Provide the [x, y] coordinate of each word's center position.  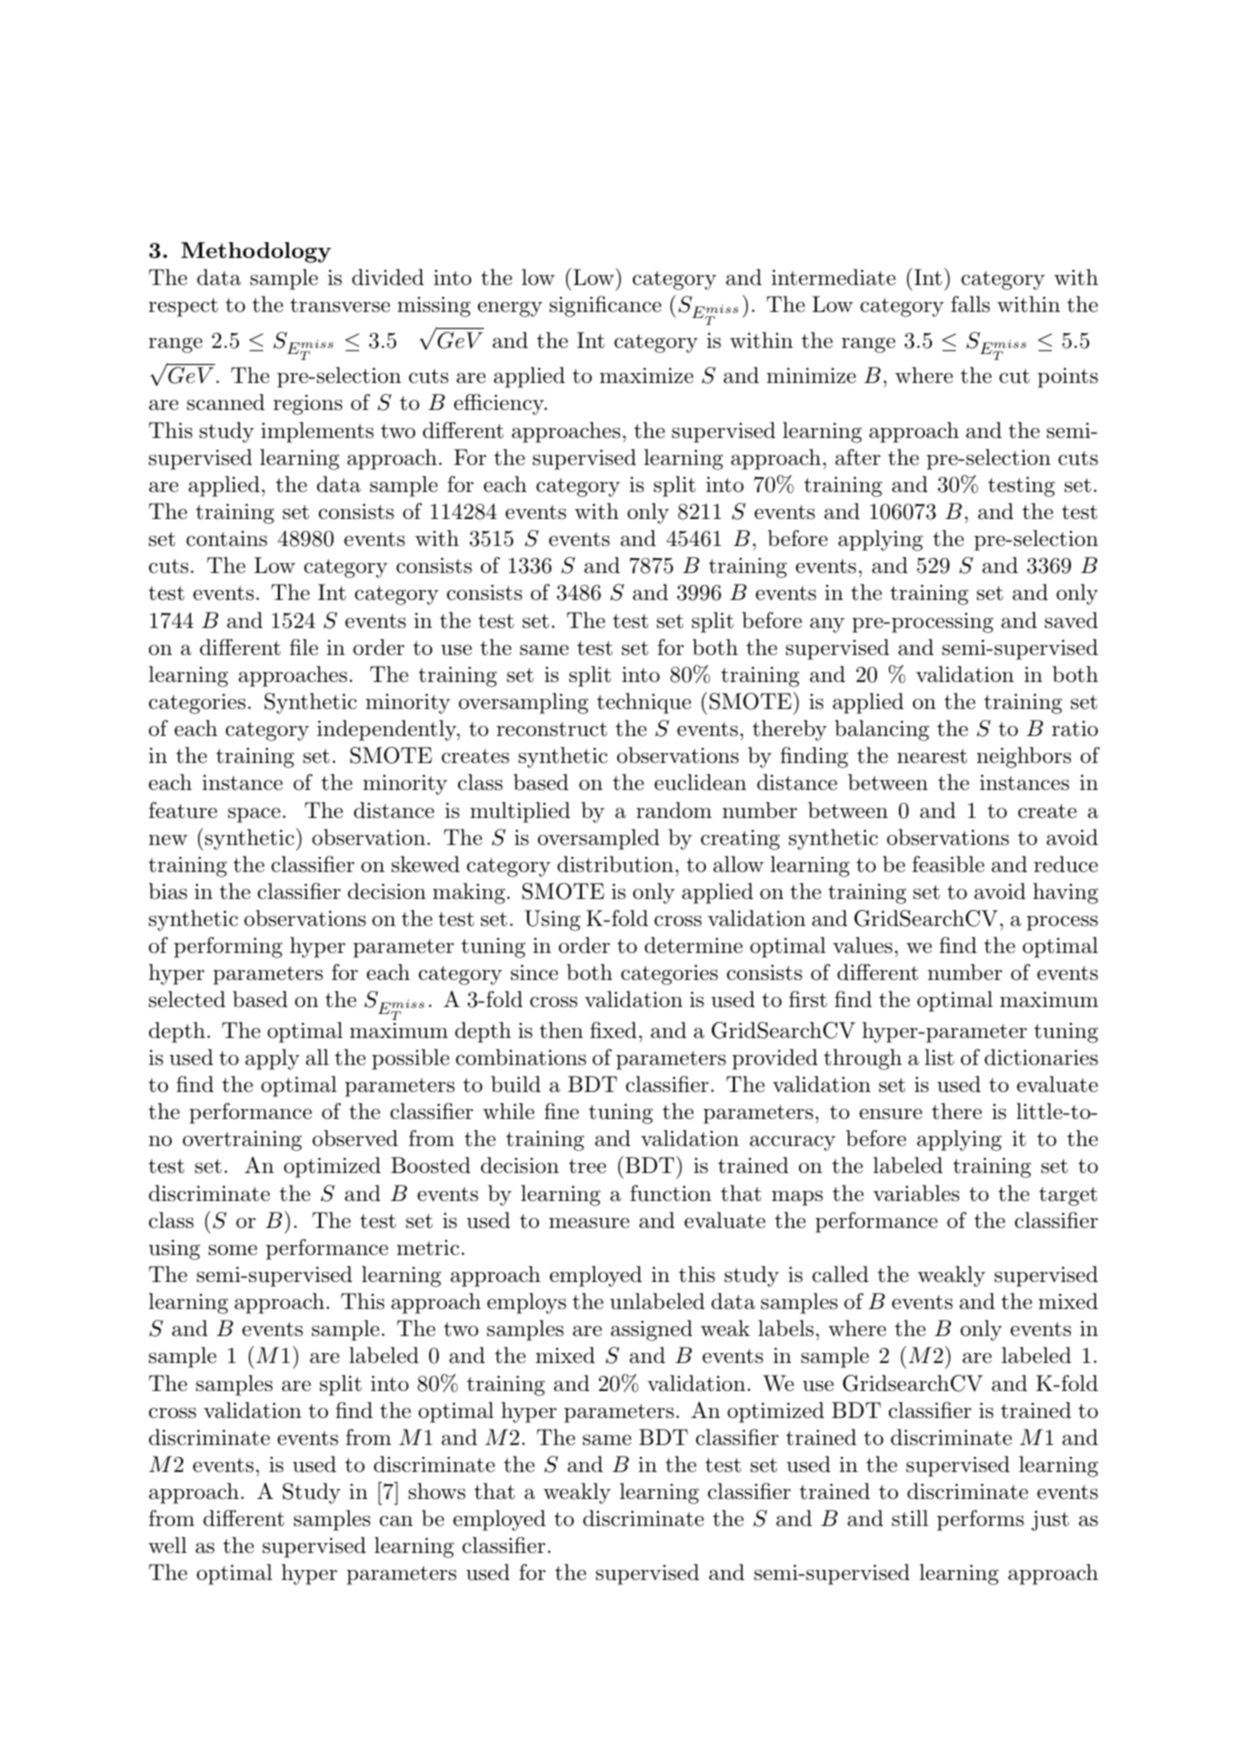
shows [436, 1491]
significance [605, 306]
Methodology [256, 252]
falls [970, 304]
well [167, 1545]
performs [980, 1520]
